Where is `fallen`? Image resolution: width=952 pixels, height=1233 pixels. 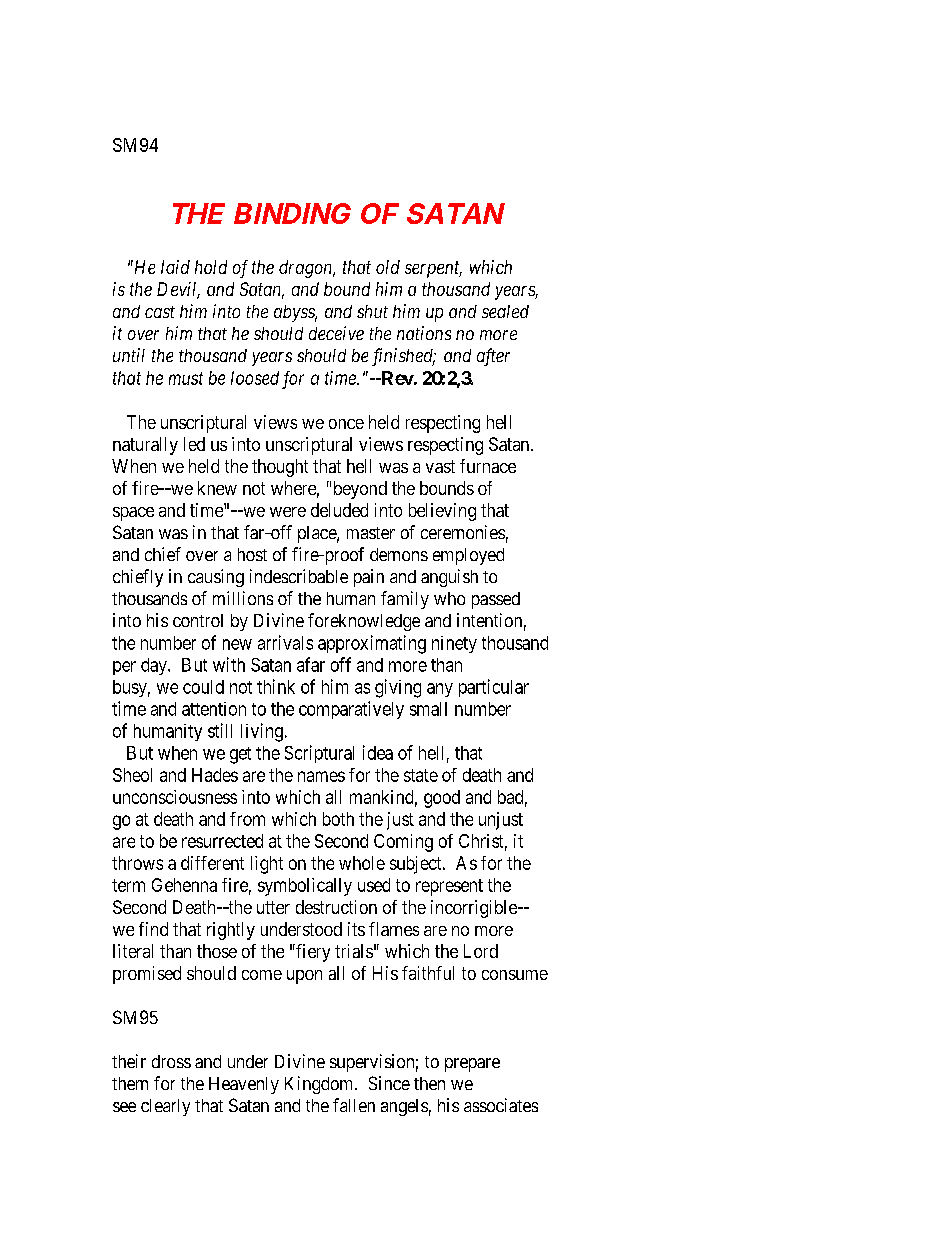
fallen is located at coordinates (354, 1105).
